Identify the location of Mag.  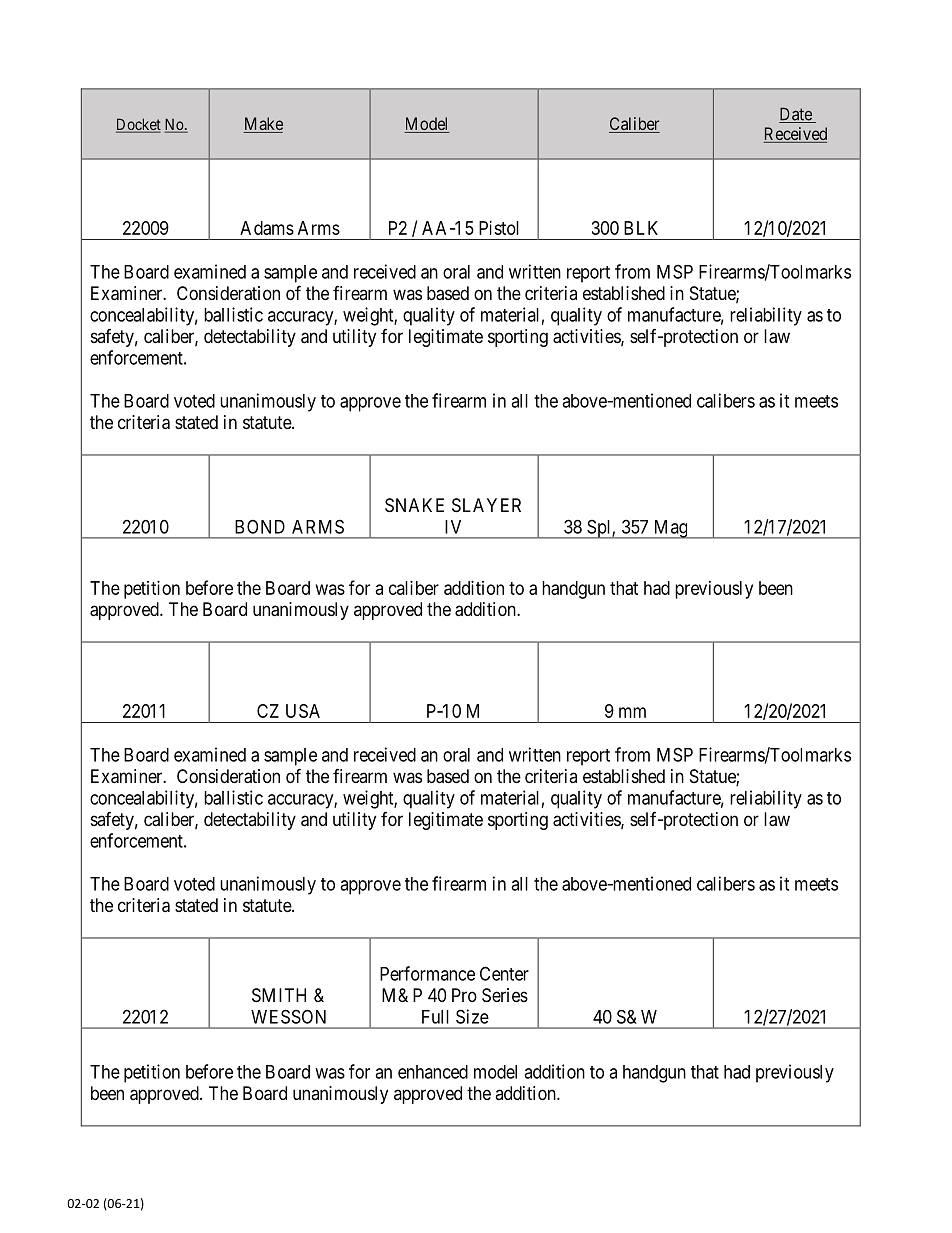
(670, 529).
